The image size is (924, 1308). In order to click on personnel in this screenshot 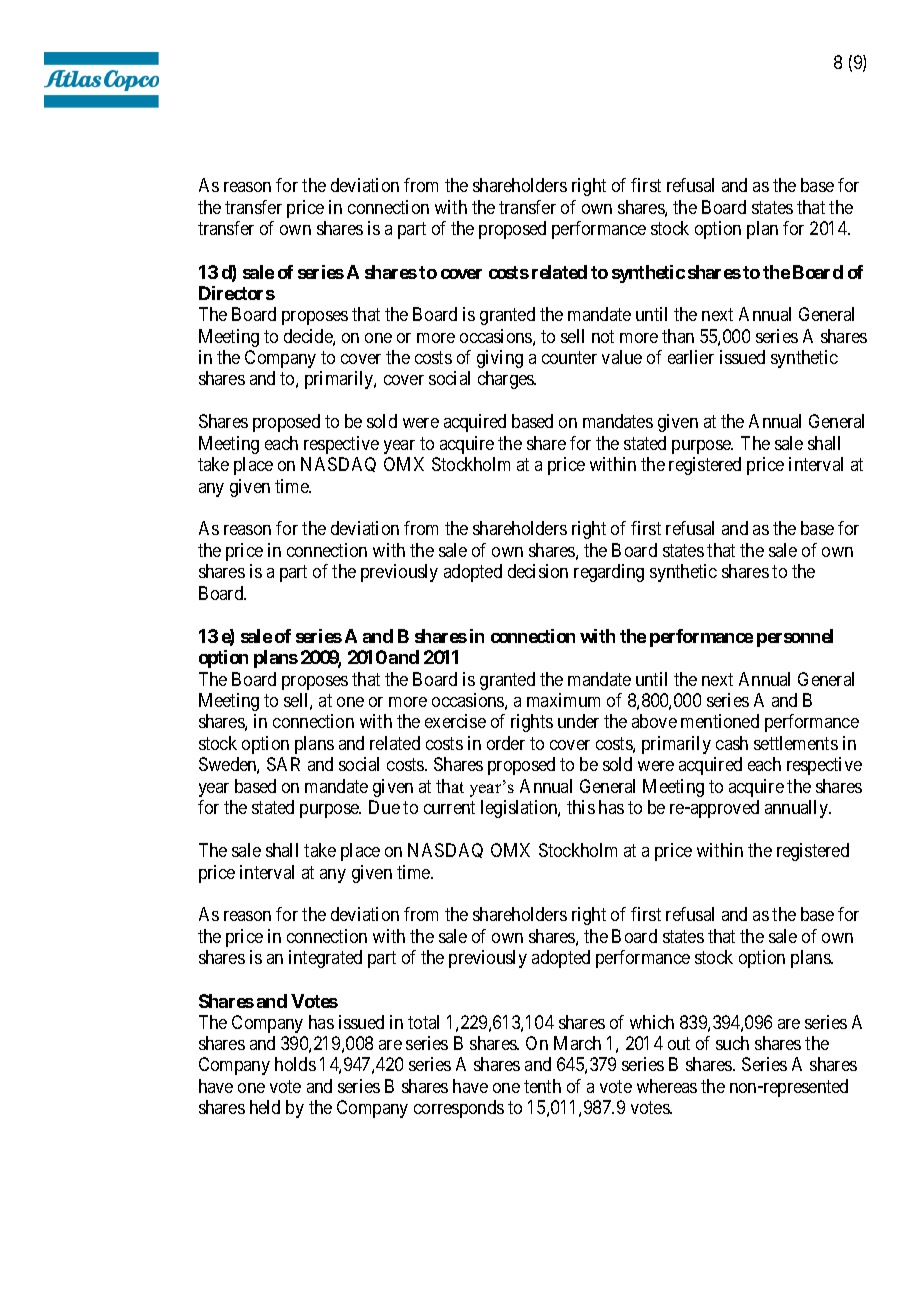, I will do `click(795, 638)`.
